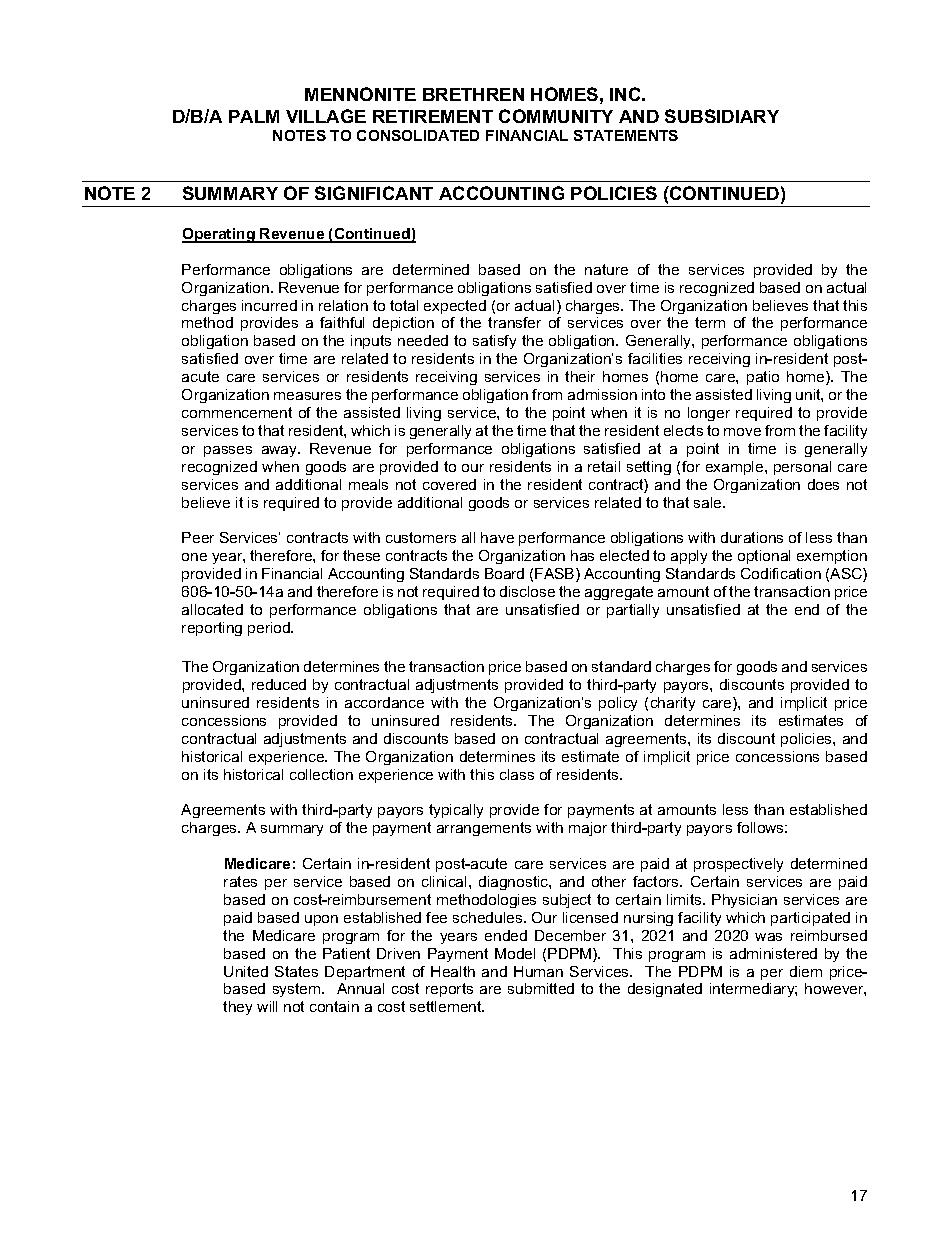 The height and width of the screenshot is (1233, 952). Describe the element at coordinates (764, 557) in the screenshot. I see `optional` at that location.
